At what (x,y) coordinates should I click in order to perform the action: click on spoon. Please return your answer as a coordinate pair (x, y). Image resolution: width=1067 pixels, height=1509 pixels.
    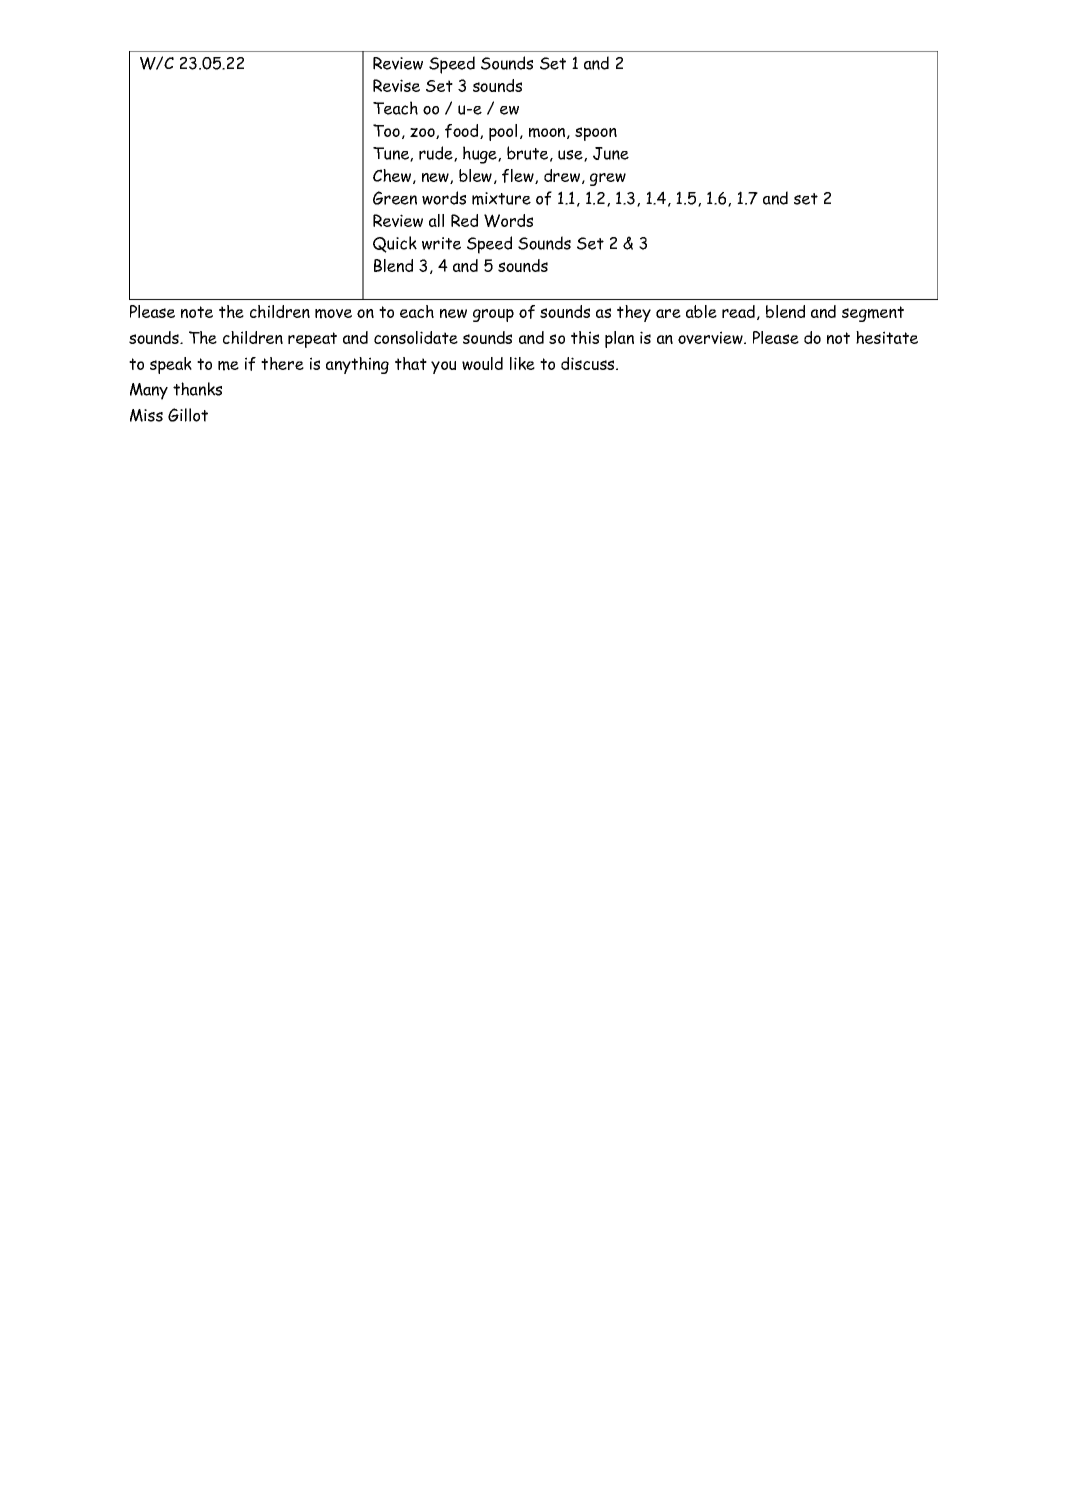
    Looking at the image, I should click on (596, 134).
